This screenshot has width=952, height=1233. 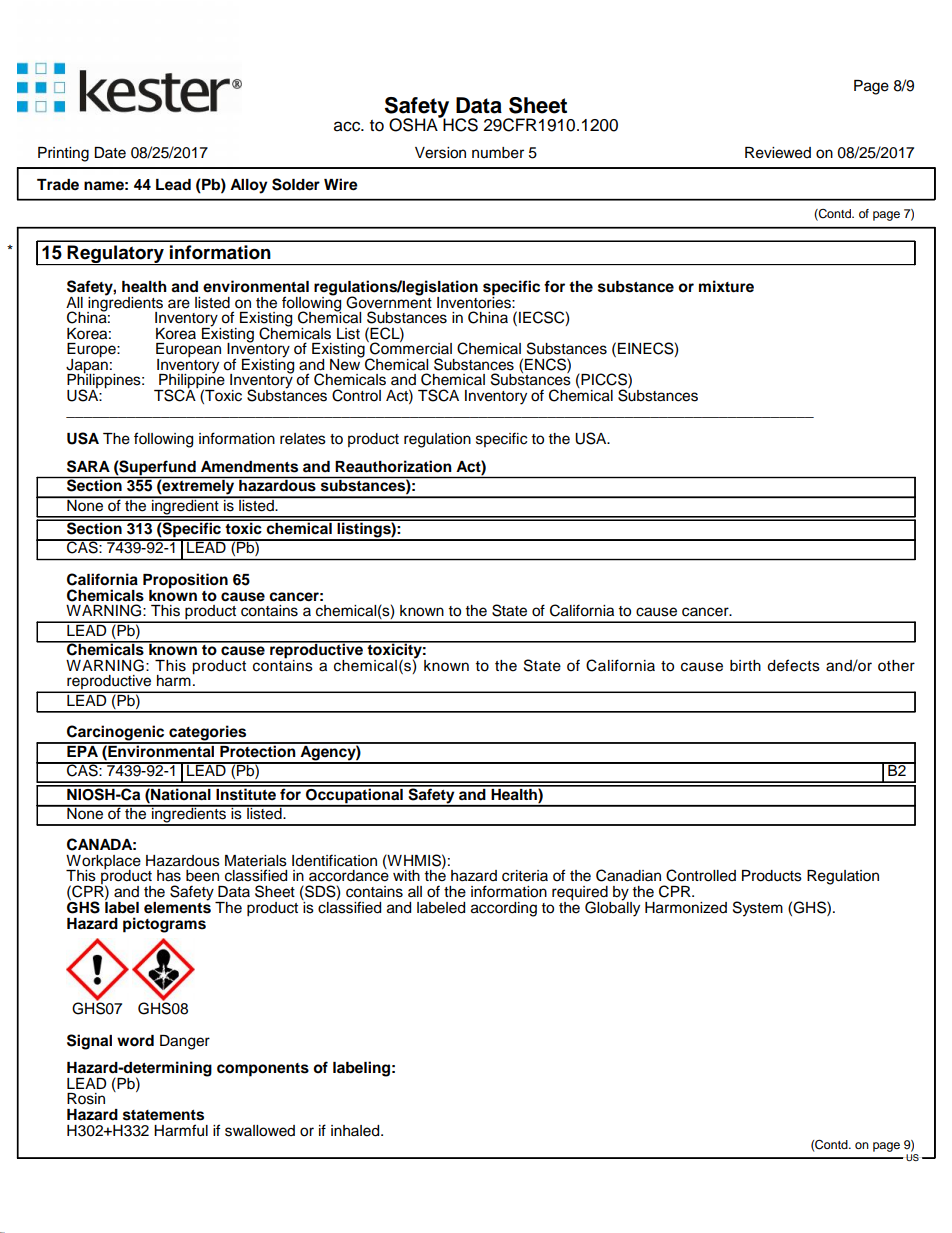 I want to click on Reviewed, so click(x=778, y=153).
